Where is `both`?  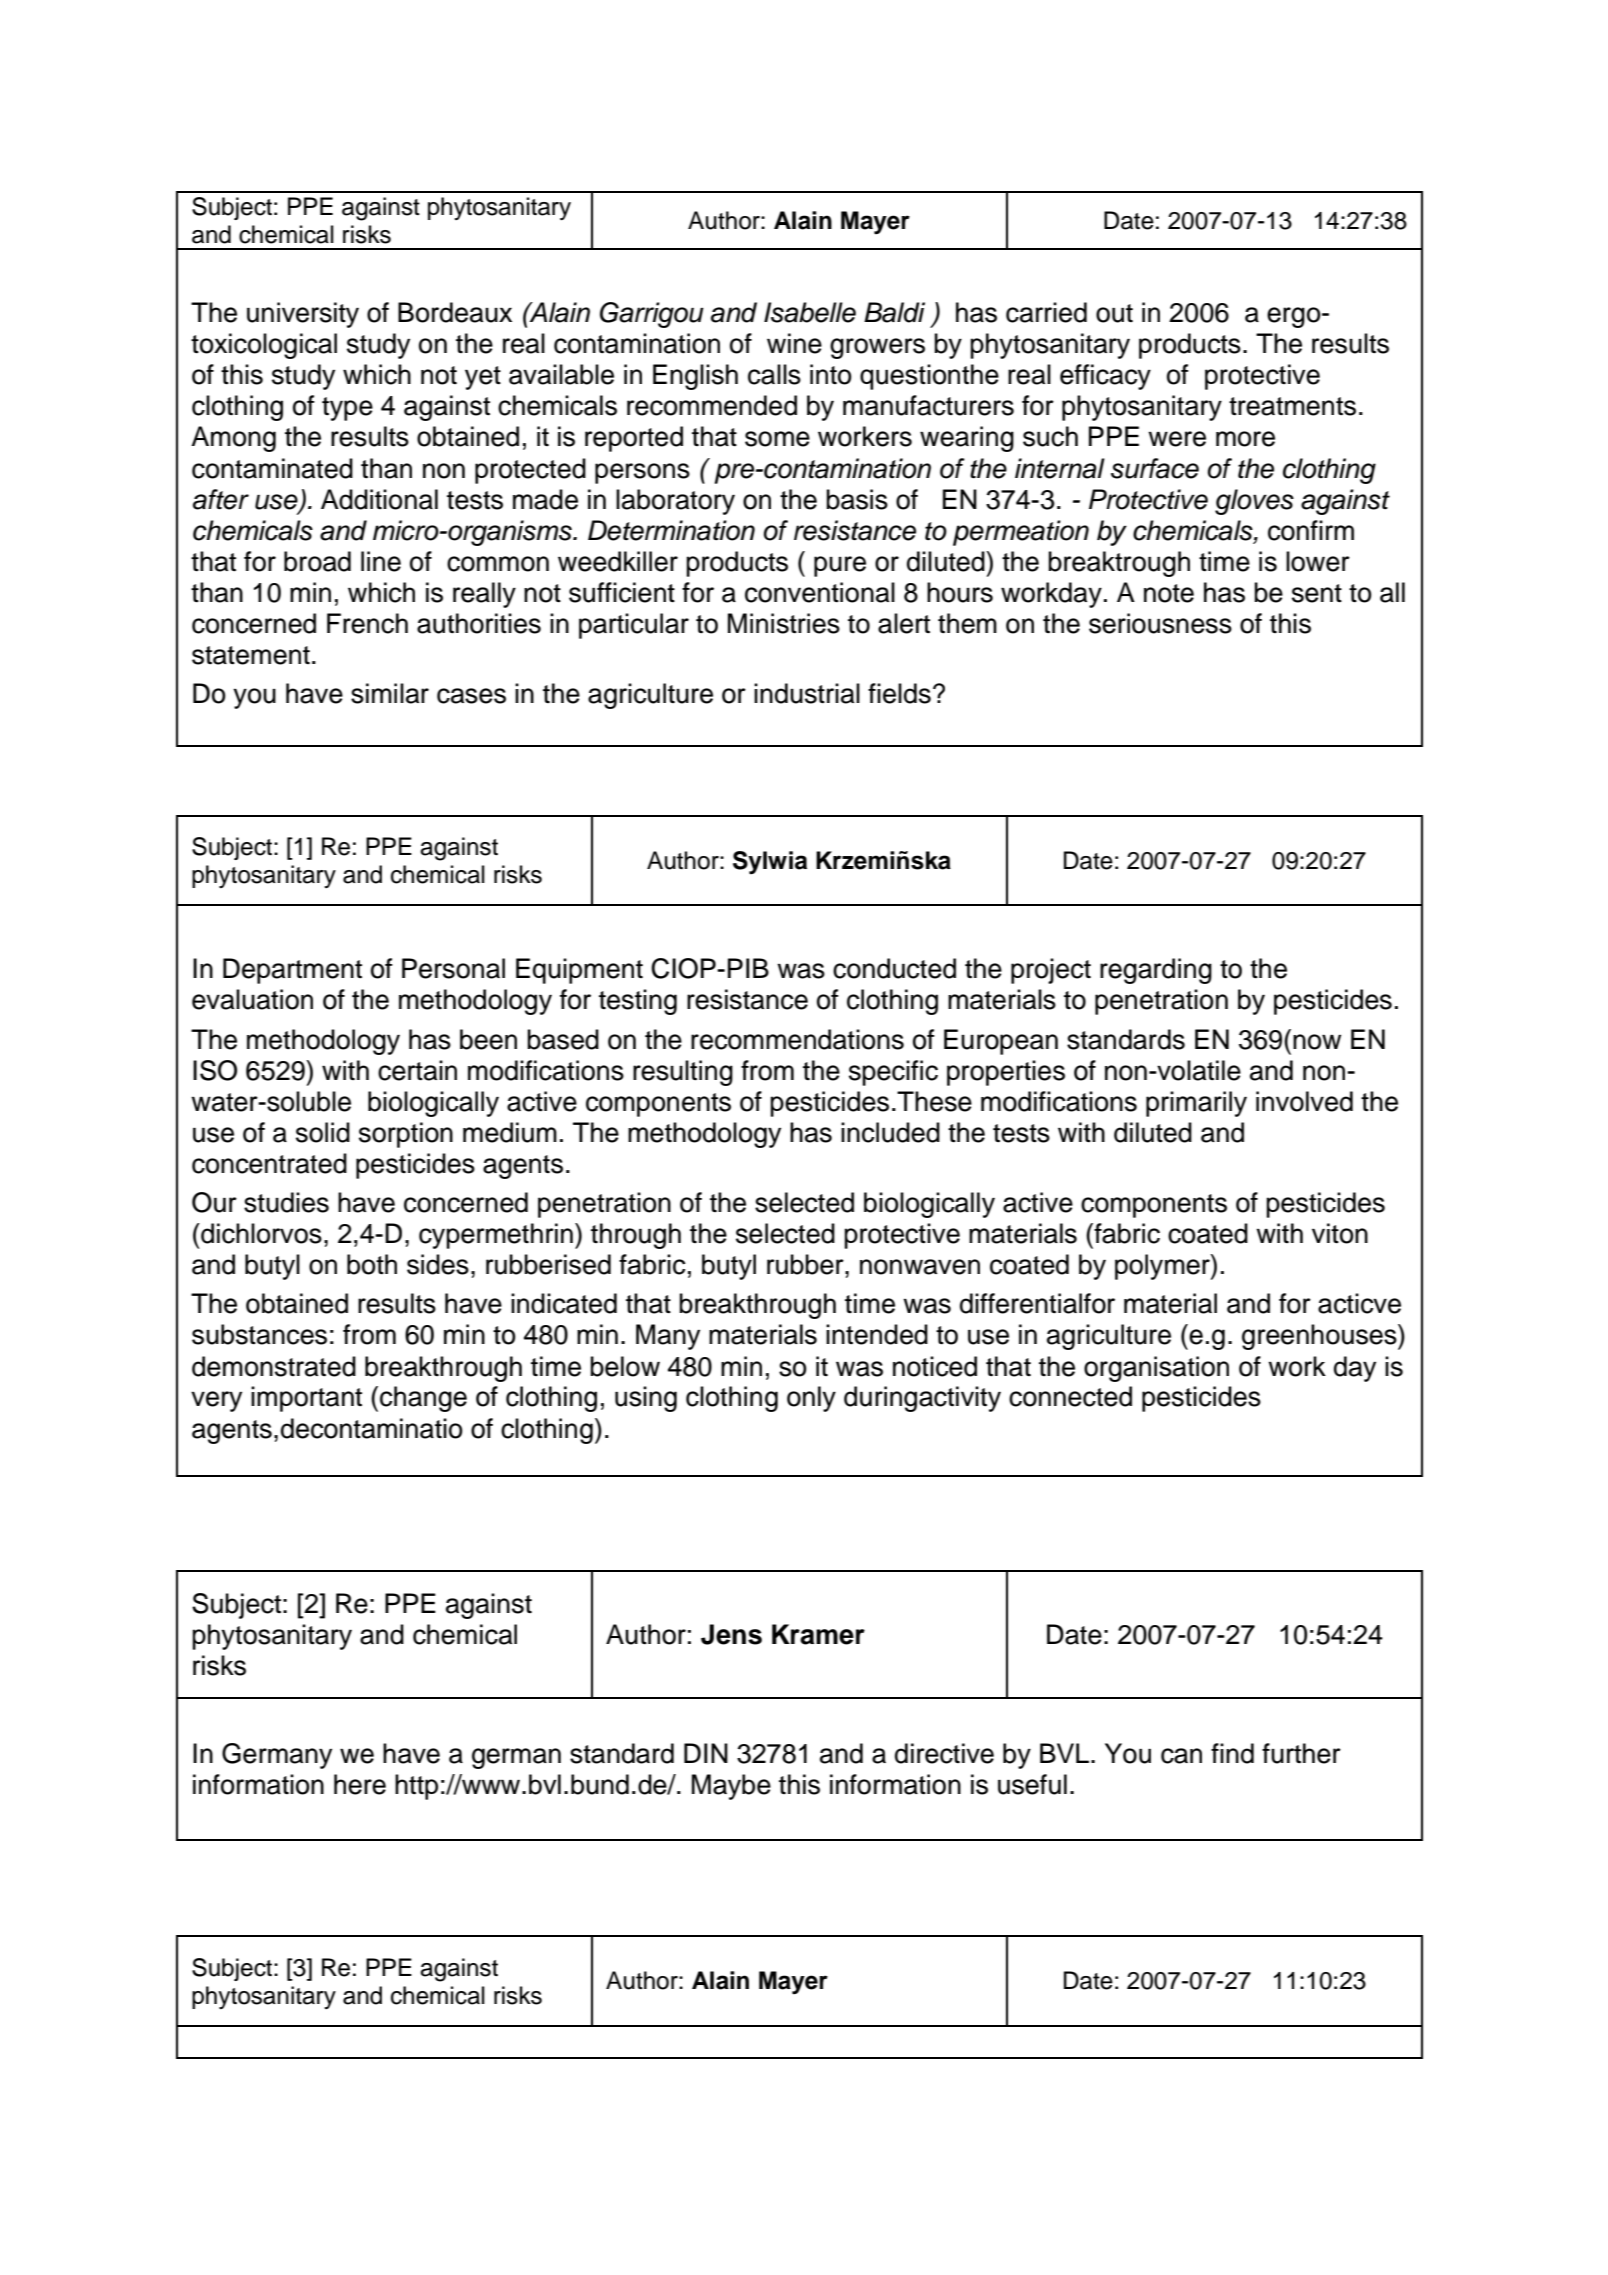
both is located at coordinates (372, 1264).
